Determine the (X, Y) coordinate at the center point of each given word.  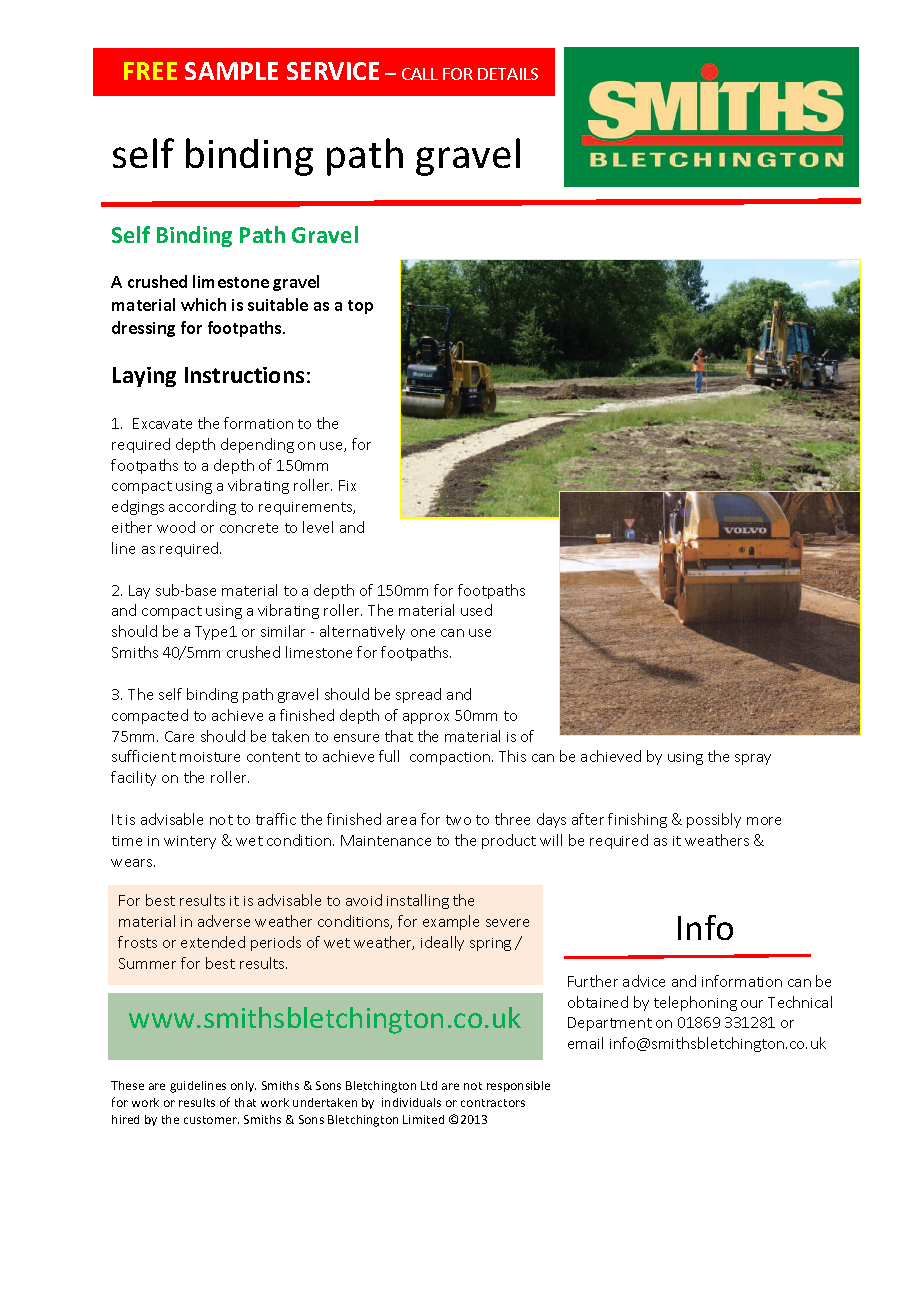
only (243, 1086)
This (512, 756)
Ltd (429, 1085)
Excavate (162, 423)
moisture (210, 757)
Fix (347, 485)
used (476, 610)
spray (753, 759)
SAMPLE (231, 71)
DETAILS (508, 74)
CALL (420, 74)
